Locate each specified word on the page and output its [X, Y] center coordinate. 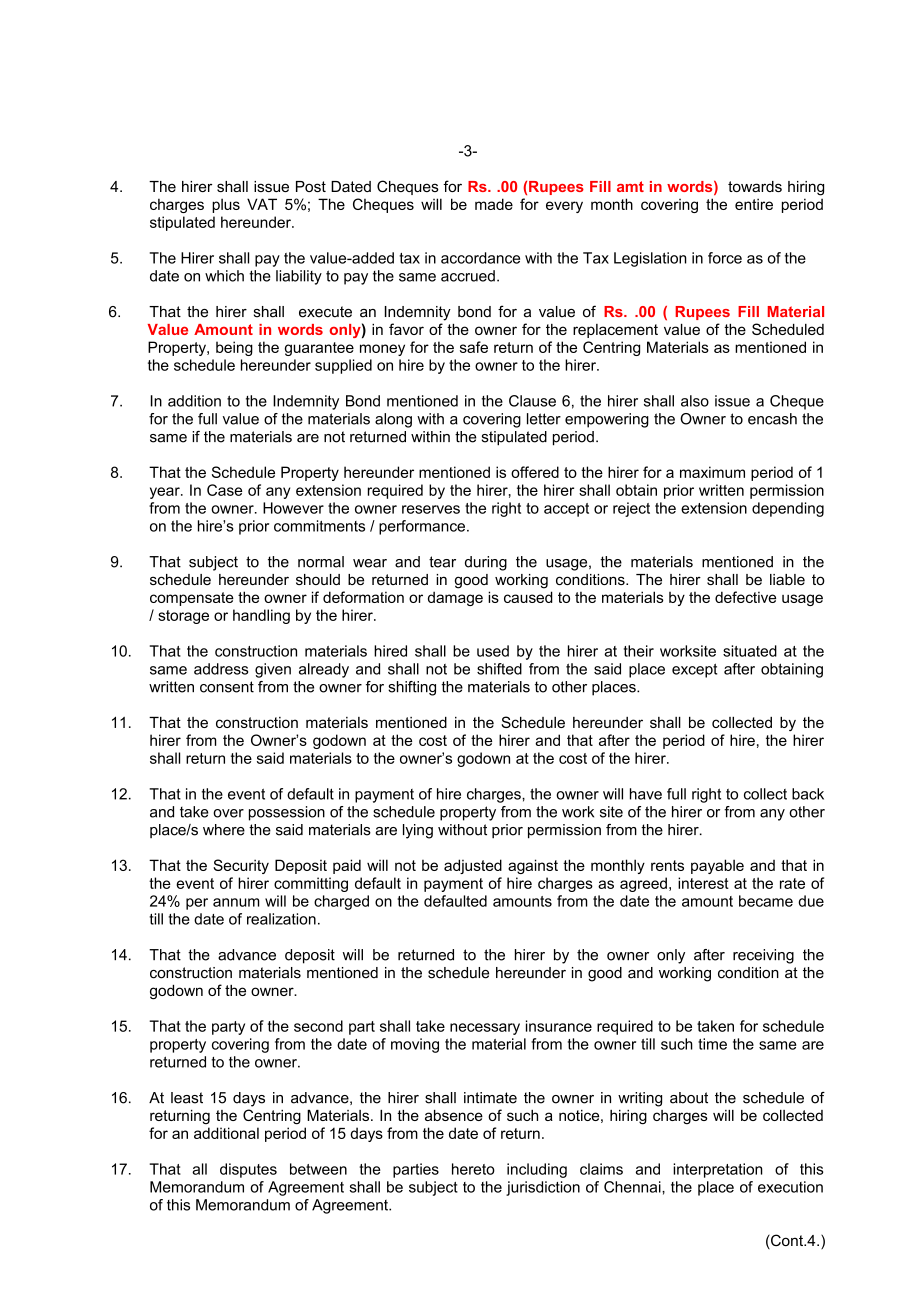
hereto [473, 1169]
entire [754, 204]
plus [226, 205]
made [494, 204]
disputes [248, 1170]
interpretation [718, 1170]
